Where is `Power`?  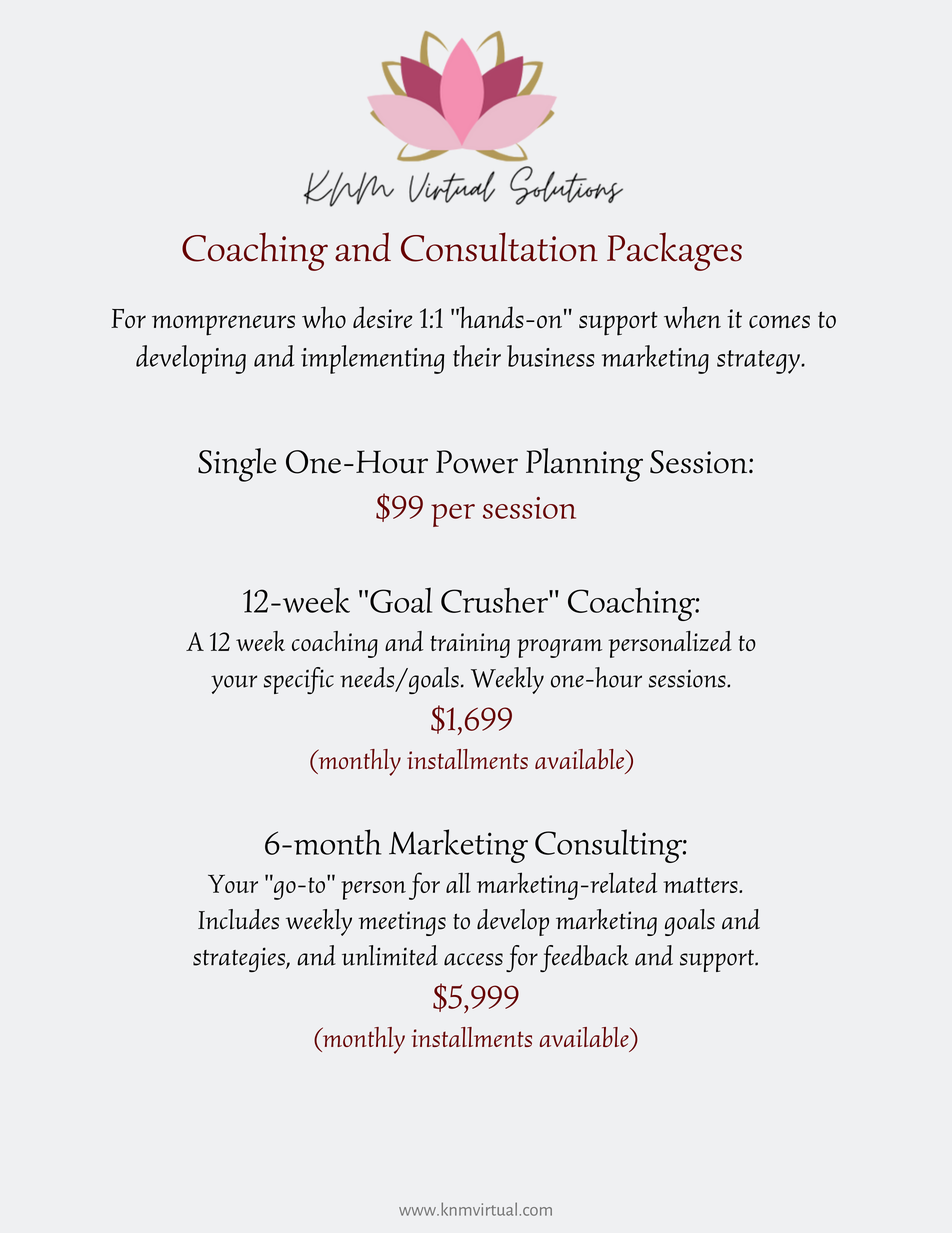
Power is located at coordinates (477, 462).
